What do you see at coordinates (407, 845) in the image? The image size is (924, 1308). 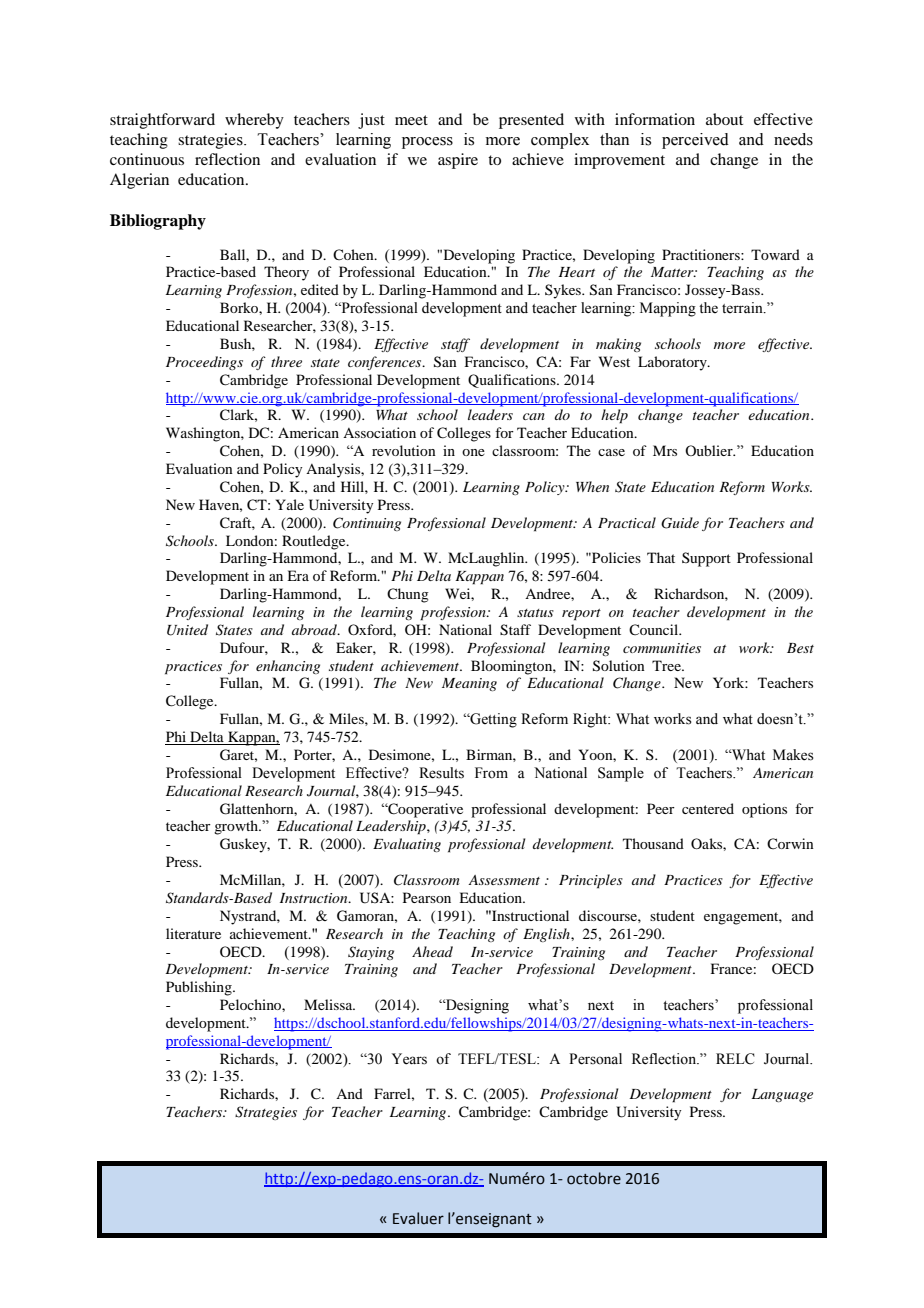 I see `Evaluating` at bounding box center [407, 845].
